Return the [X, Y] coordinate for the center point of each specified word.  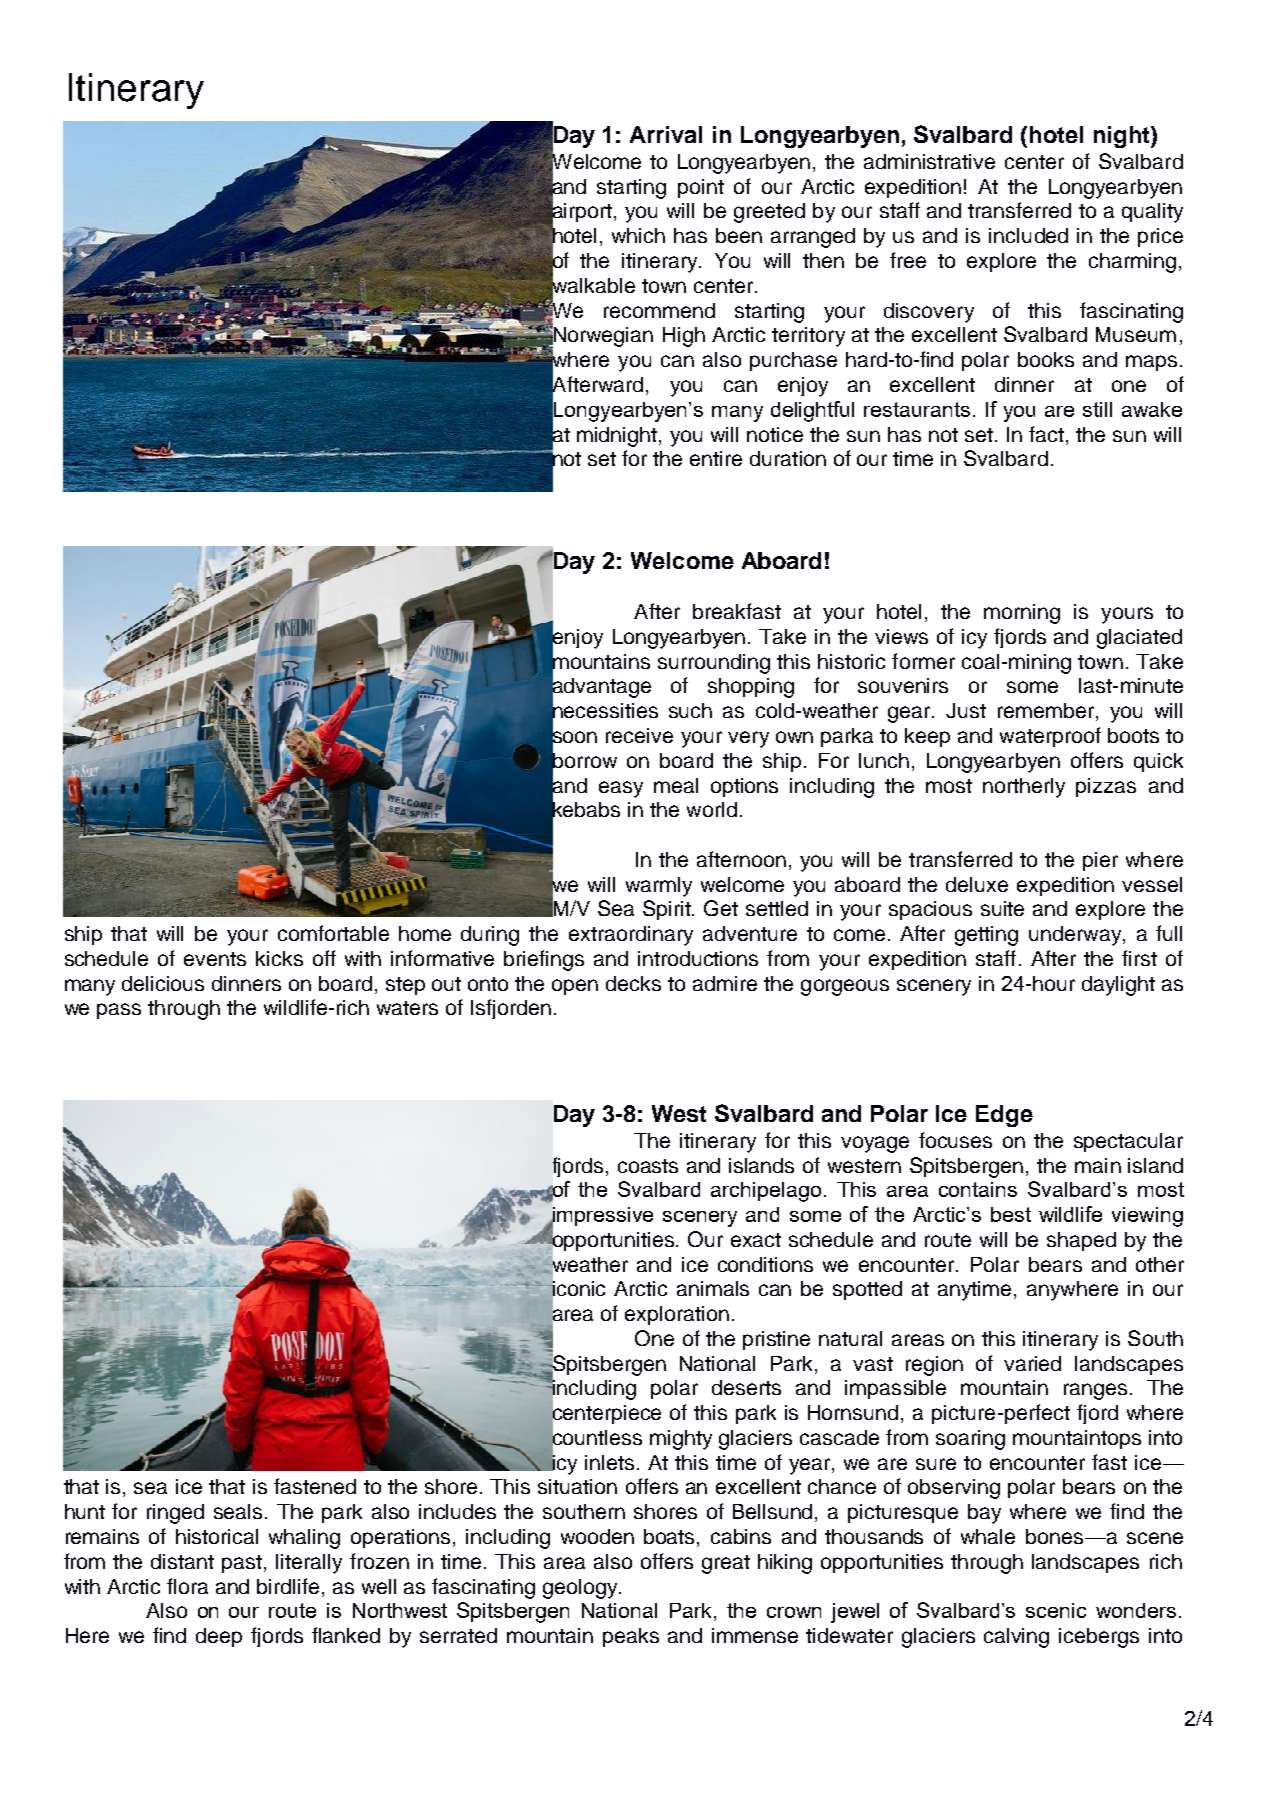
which [638, 235]
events [215, 959]
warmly [659, 887]
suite [1002, 908]
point [701, 188]
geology [581, 1589]
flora [187, 1586]
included [1028, 235]
